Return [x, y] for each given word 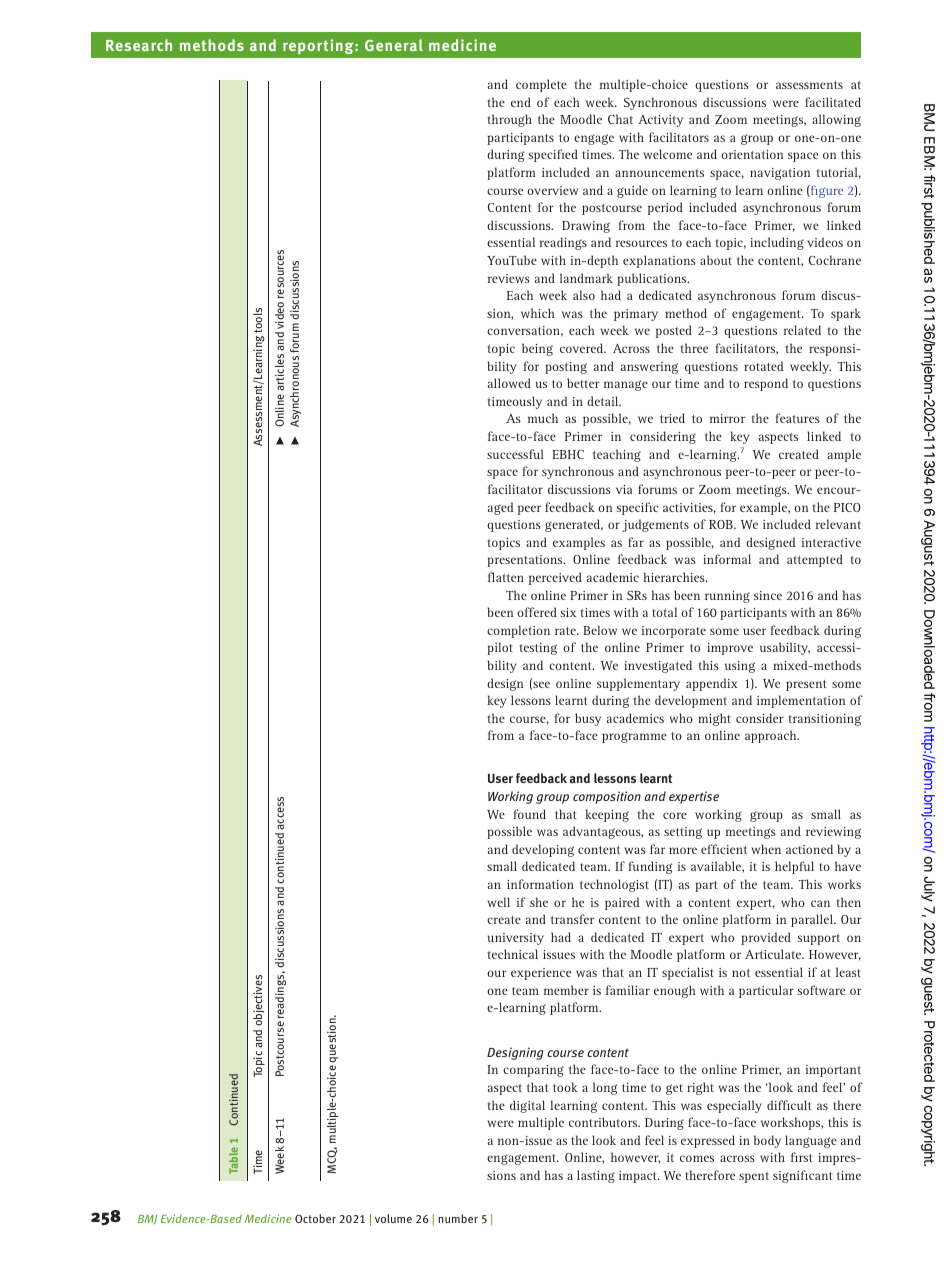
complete [541, 85]
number [458, 1218]
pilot [500, 648]
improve [730, 649]
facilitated [833, 102]
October [315, 1218]
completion [518, 631]
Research [139, 45]
